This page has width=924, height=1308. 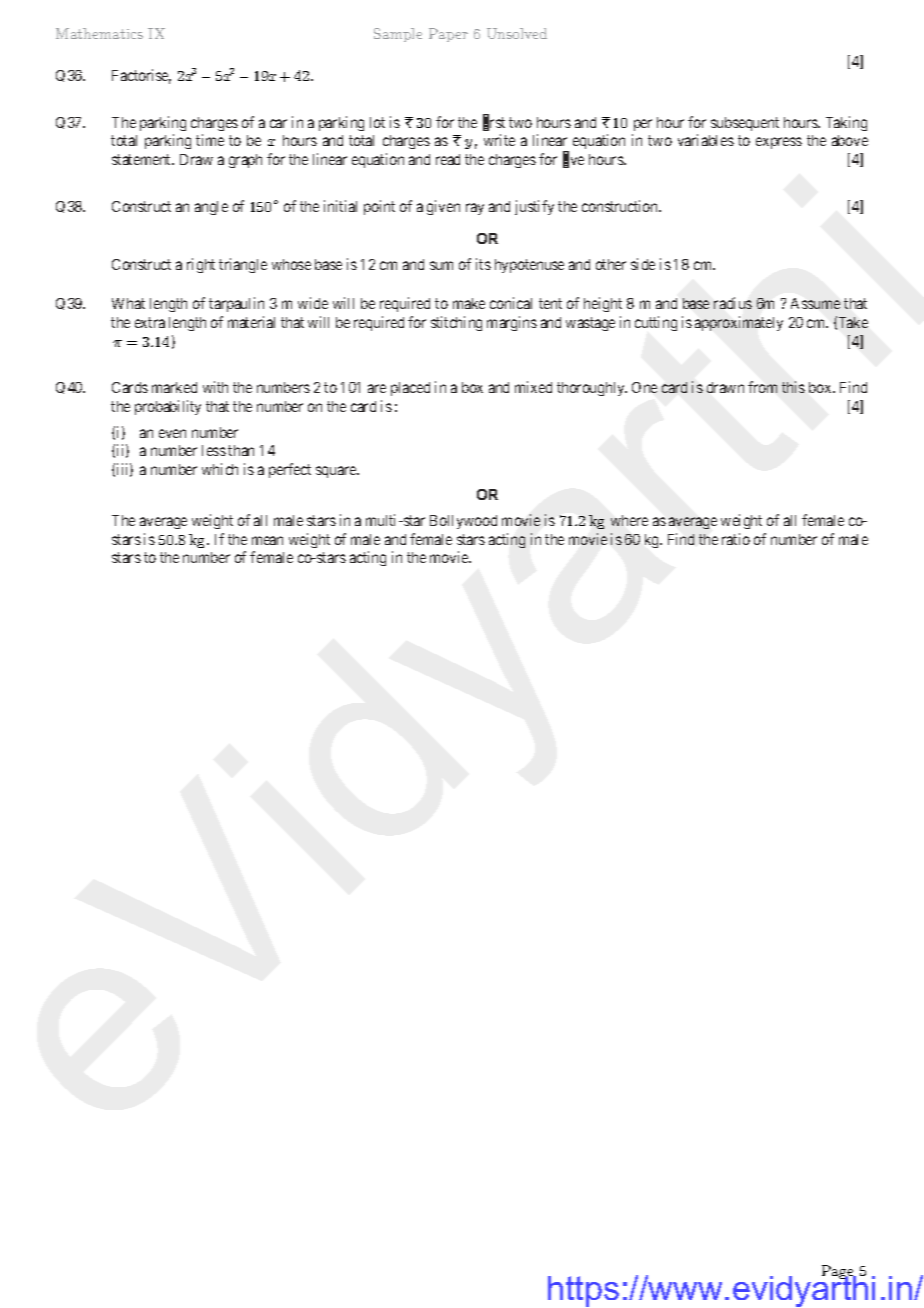 What do you see at coordinates (141, 76) in the page?
I see `Factorise` at bounding box center [141, 76].
